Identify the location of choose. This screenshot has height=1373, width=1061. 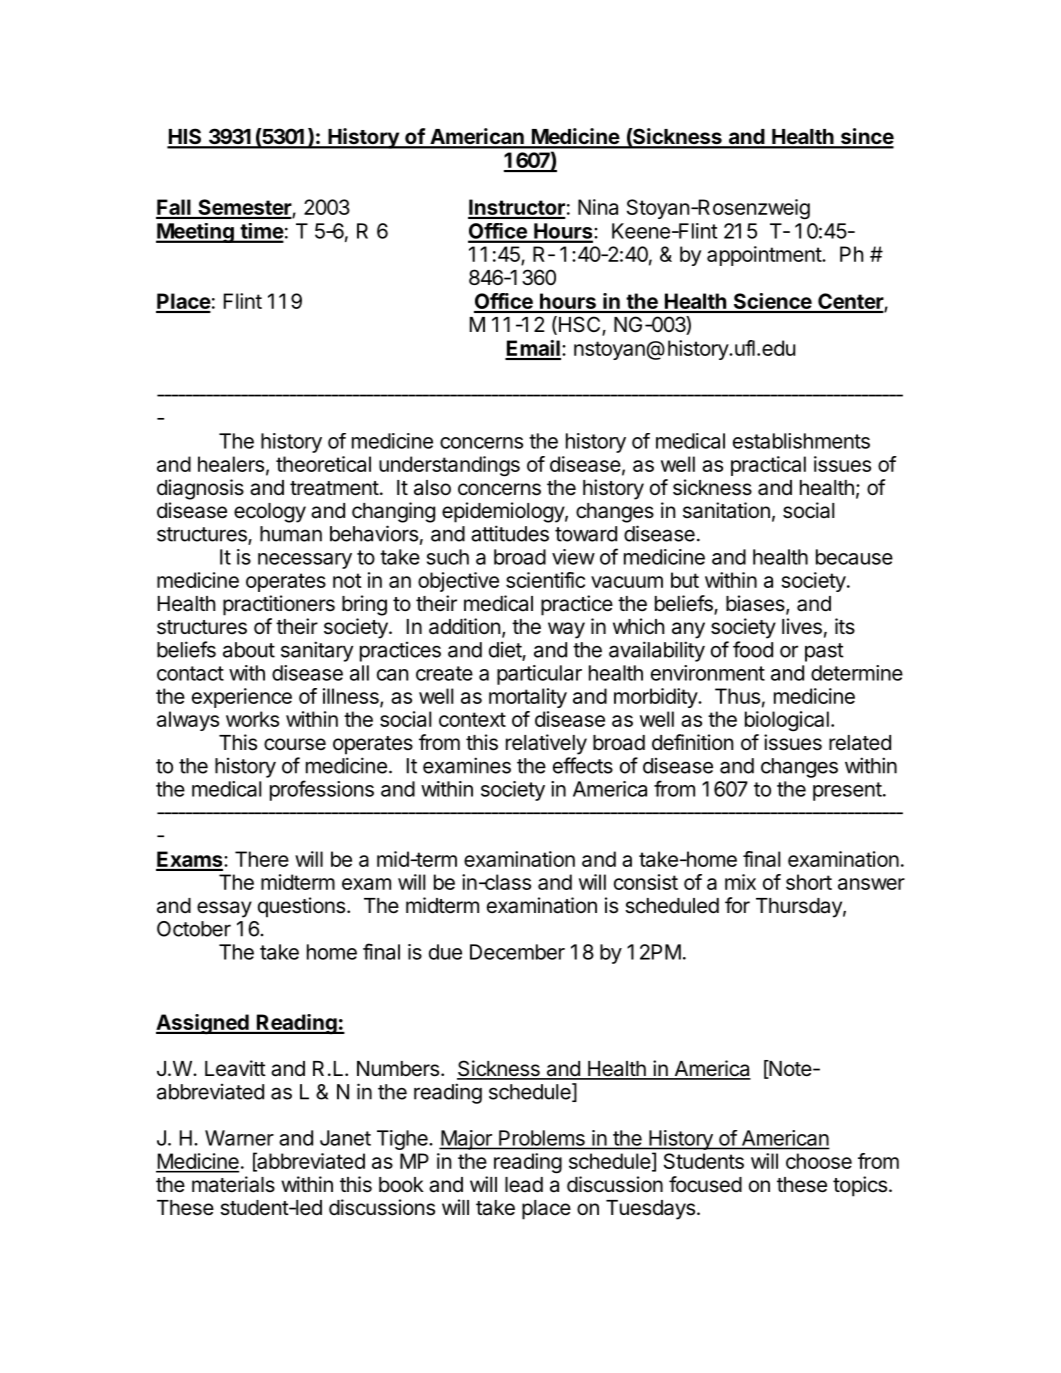
(819, 1161).
